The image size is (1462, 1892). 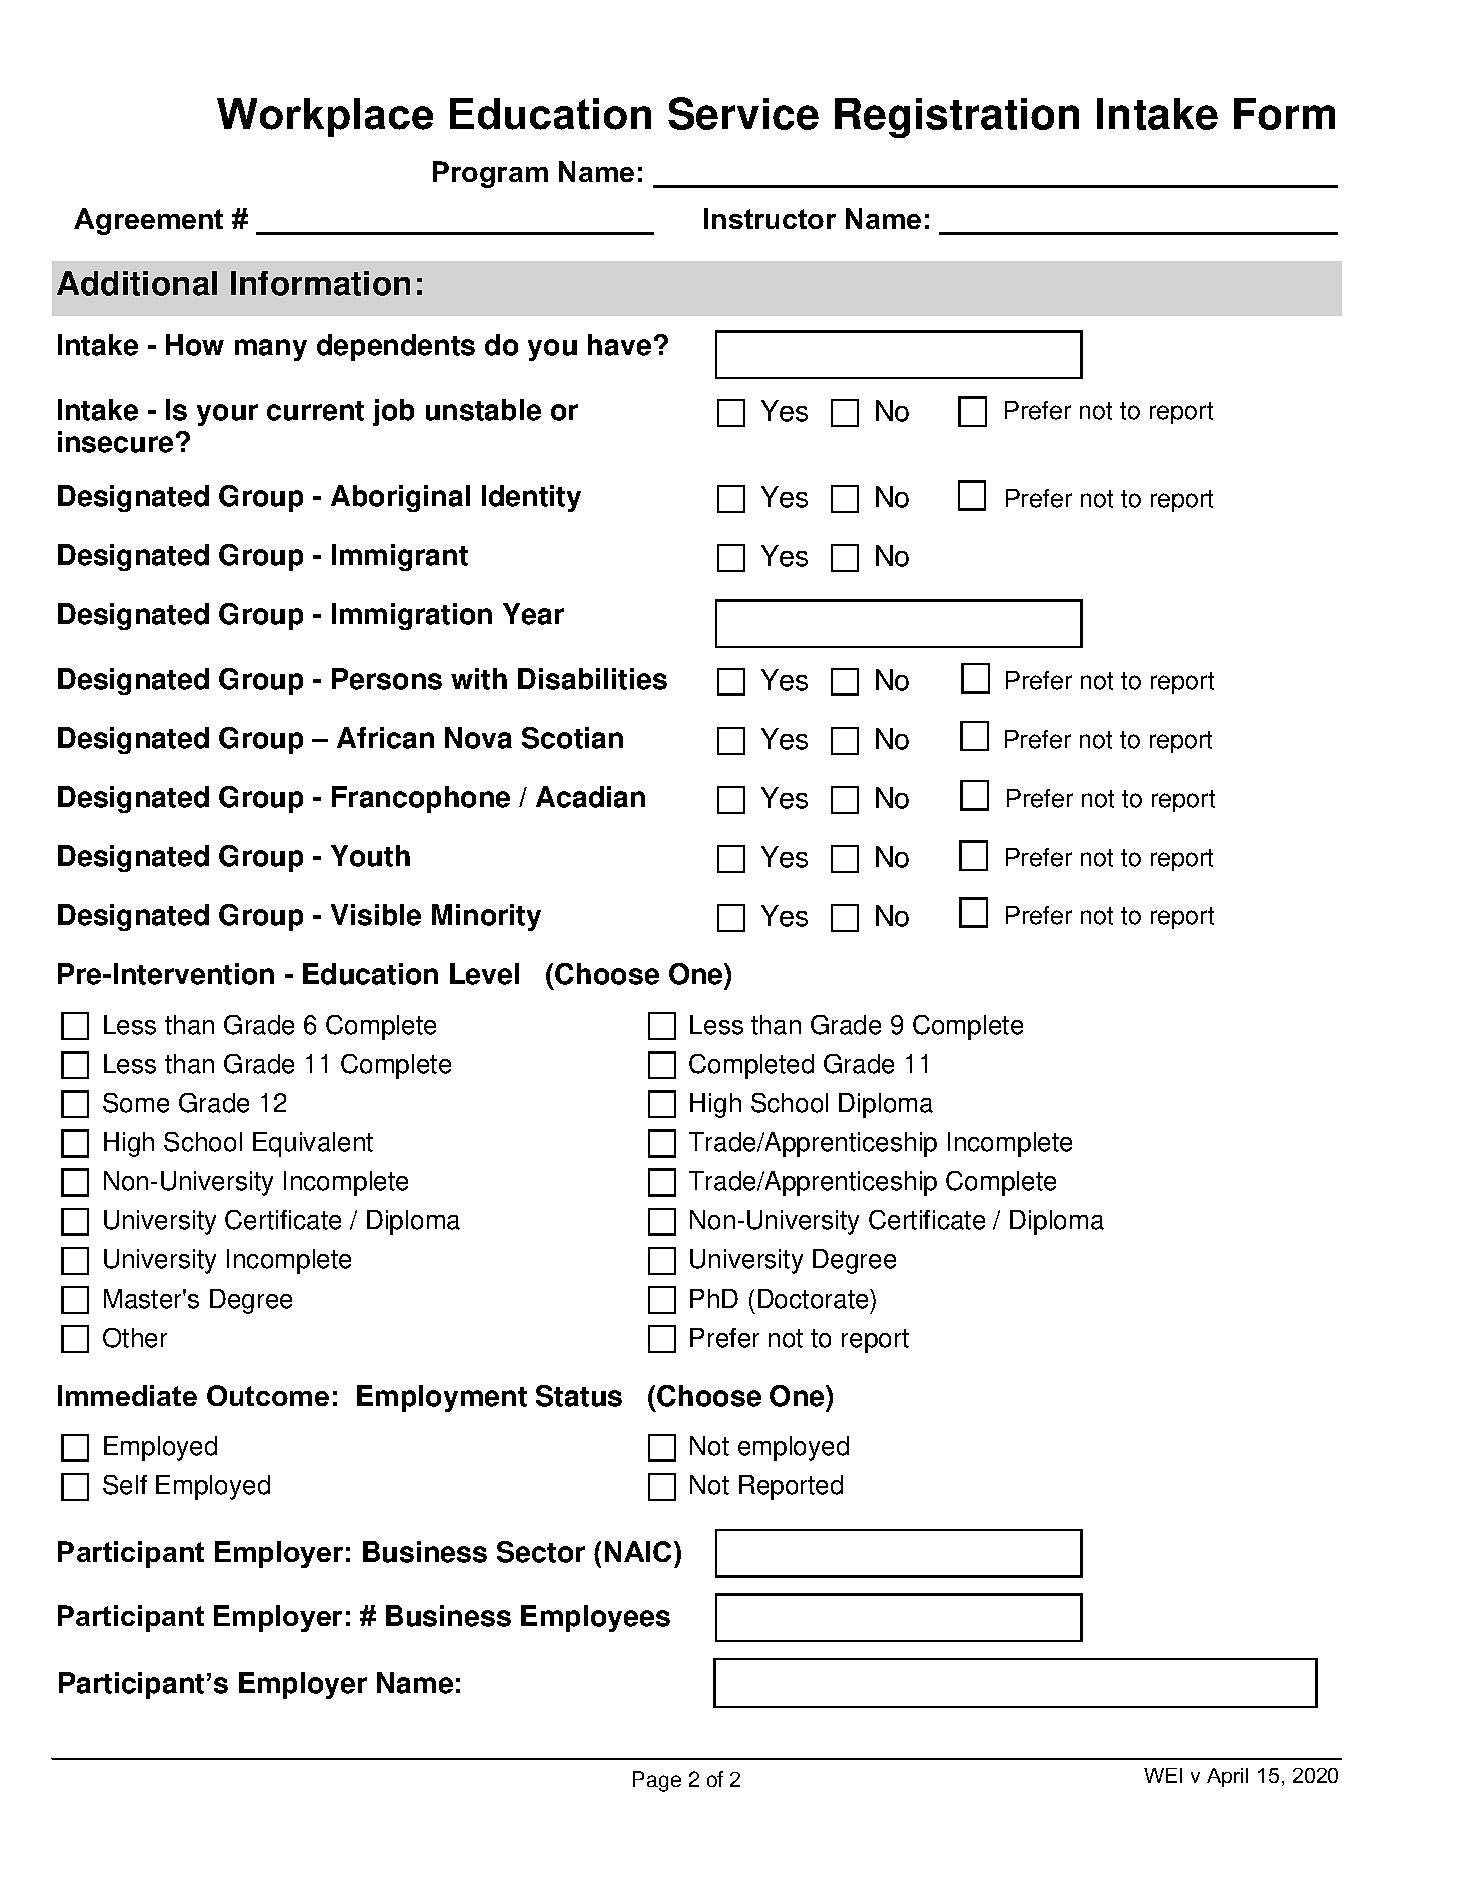 What do you see at coordinates (325, 117) in the screenshot?
I see `Workplace` at bounding box center [325, 117].
